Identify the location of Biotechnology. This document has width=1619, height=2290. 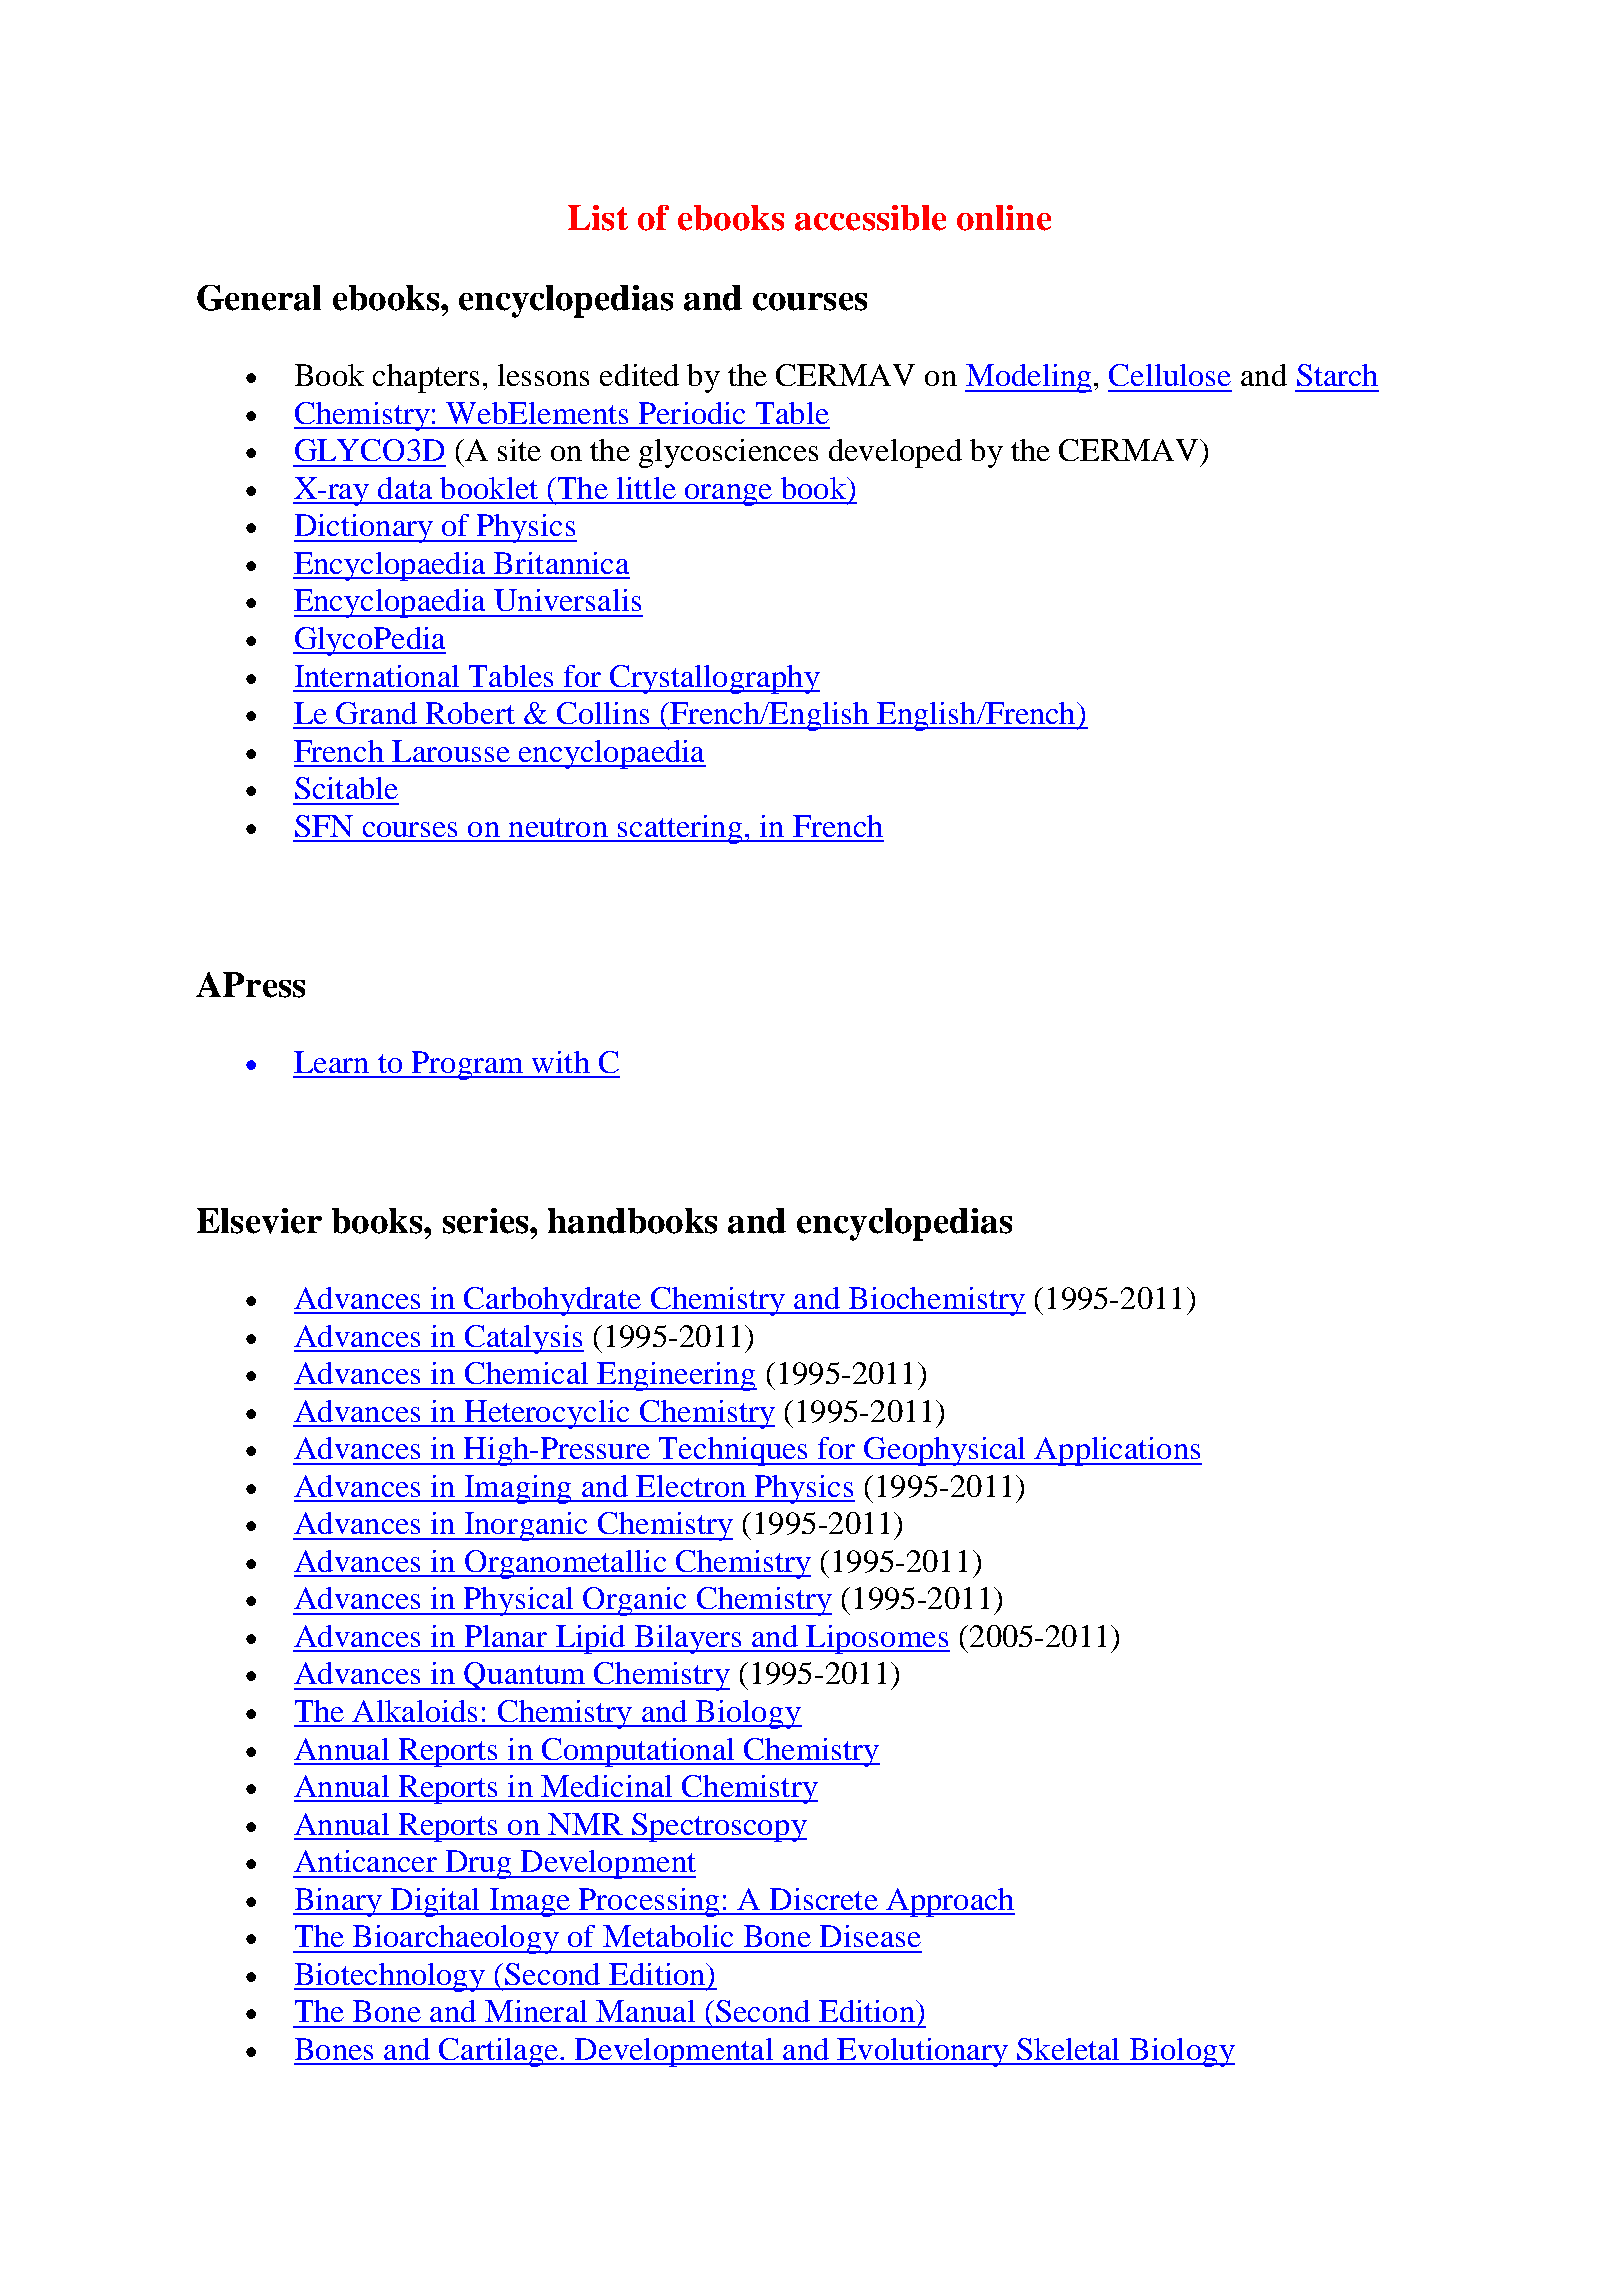
(391, 1977).
